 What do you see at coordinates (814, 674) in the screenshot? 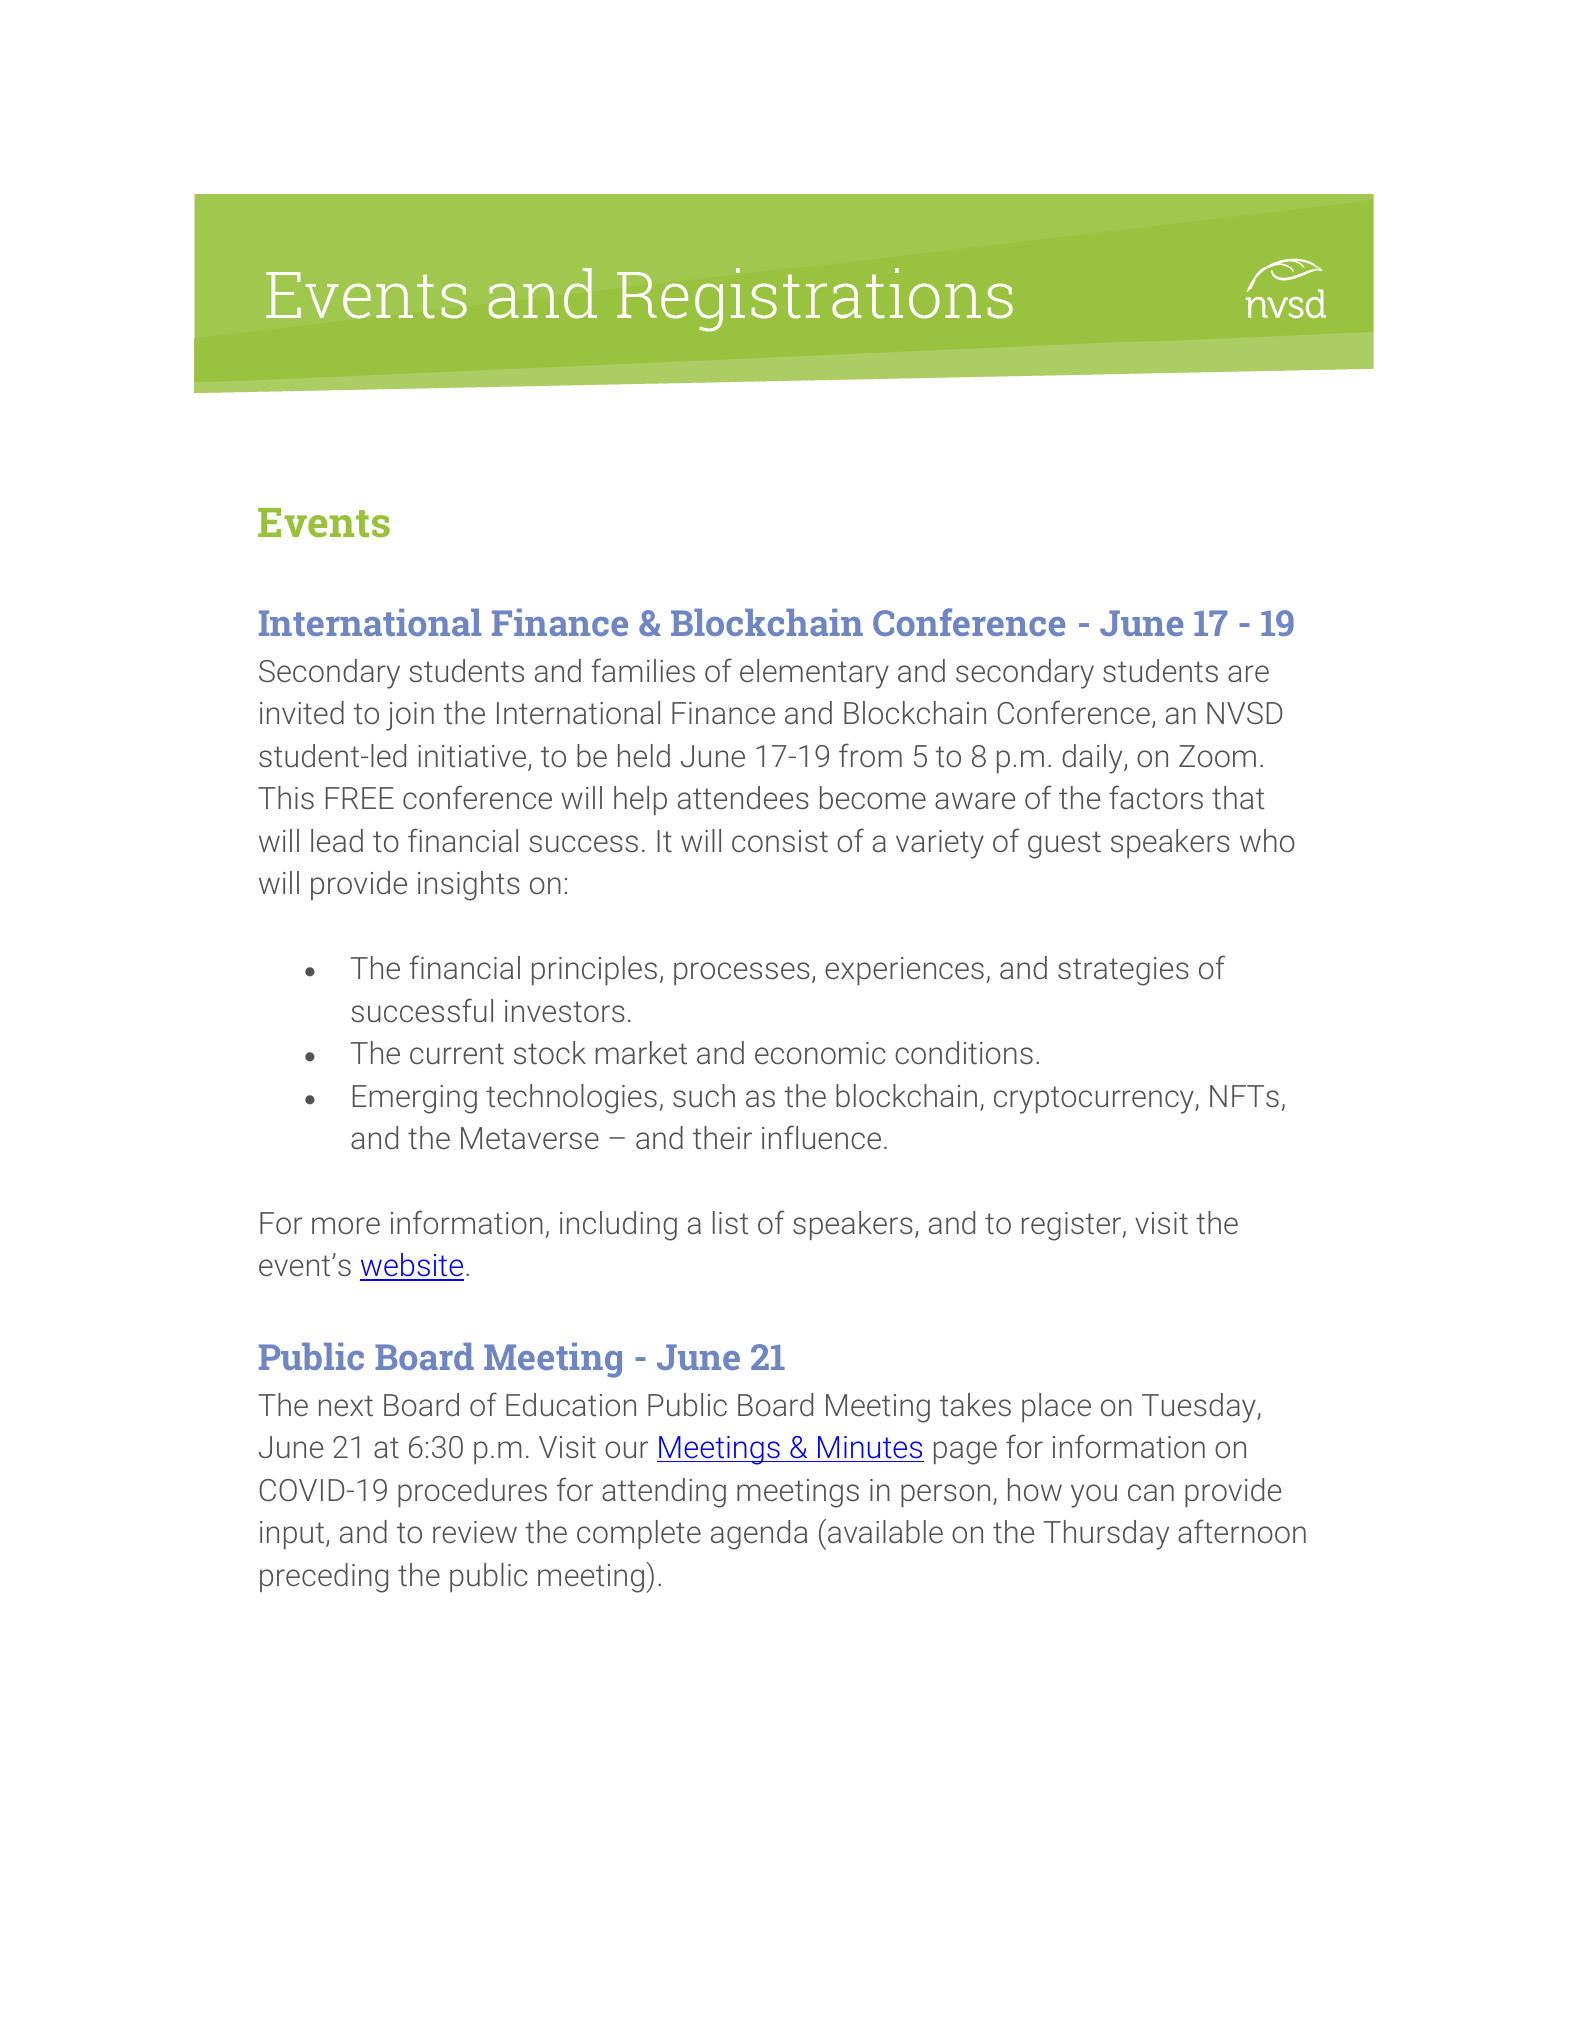
I see `elementary` at bounding box center [814, 674].
